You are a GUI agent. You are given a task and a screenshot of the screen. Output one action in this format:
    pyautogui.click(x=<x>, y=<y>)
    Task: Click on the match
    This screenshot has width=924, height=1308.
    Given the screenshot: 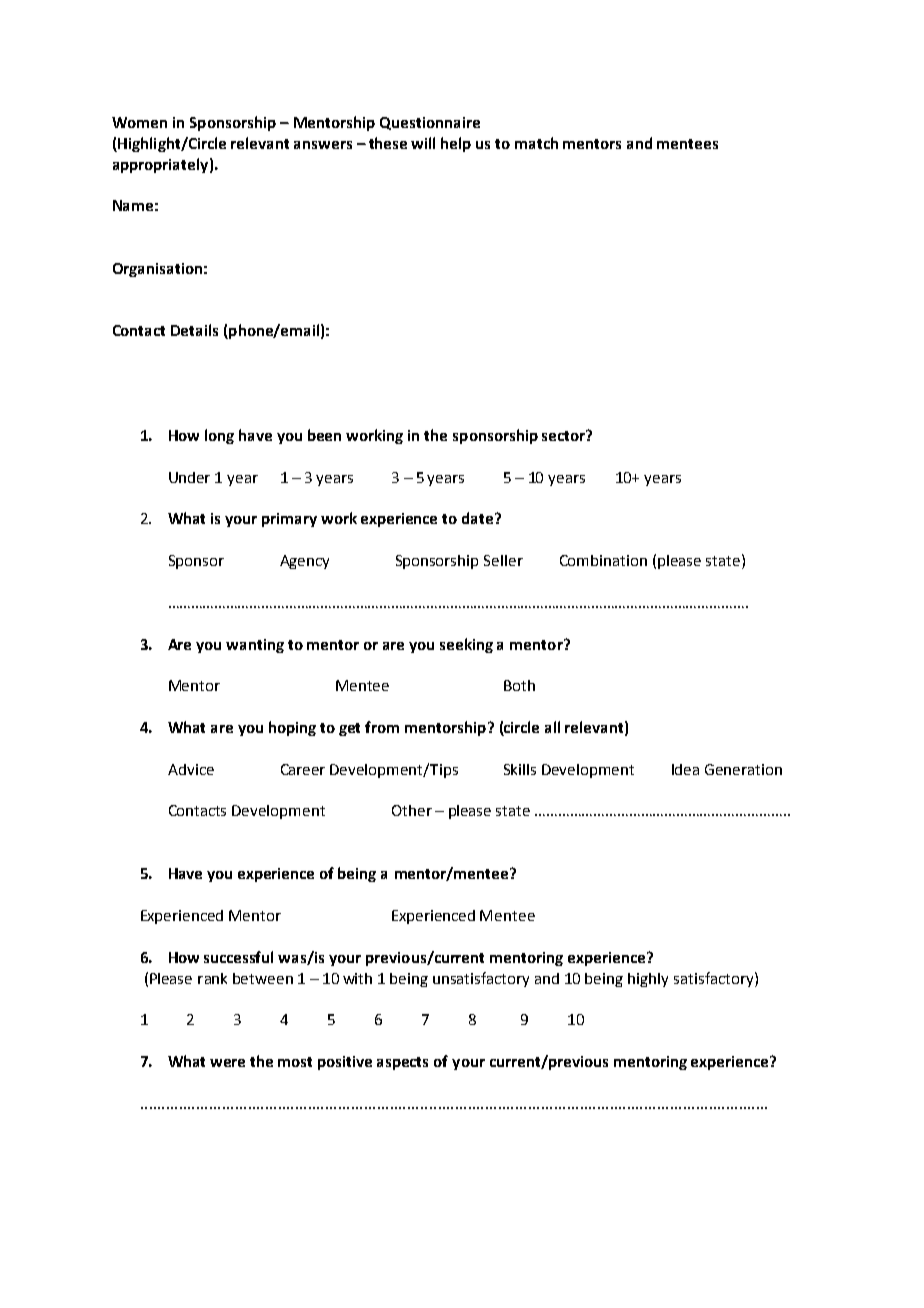 What is the action you would take?
    pyautogui.click(x=536, y=143)
